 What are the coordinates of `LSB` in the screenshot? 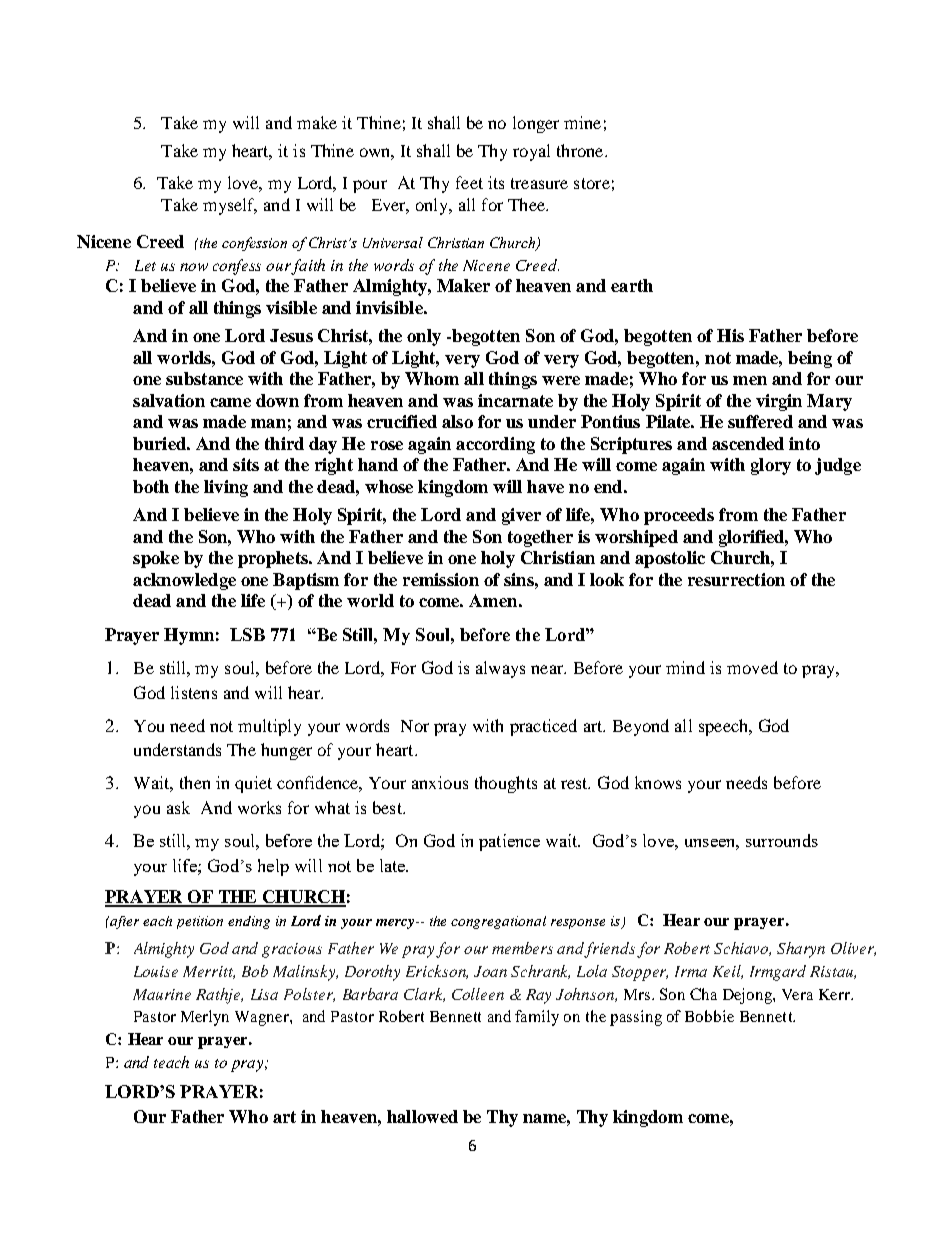 It's located at (247, 634).
